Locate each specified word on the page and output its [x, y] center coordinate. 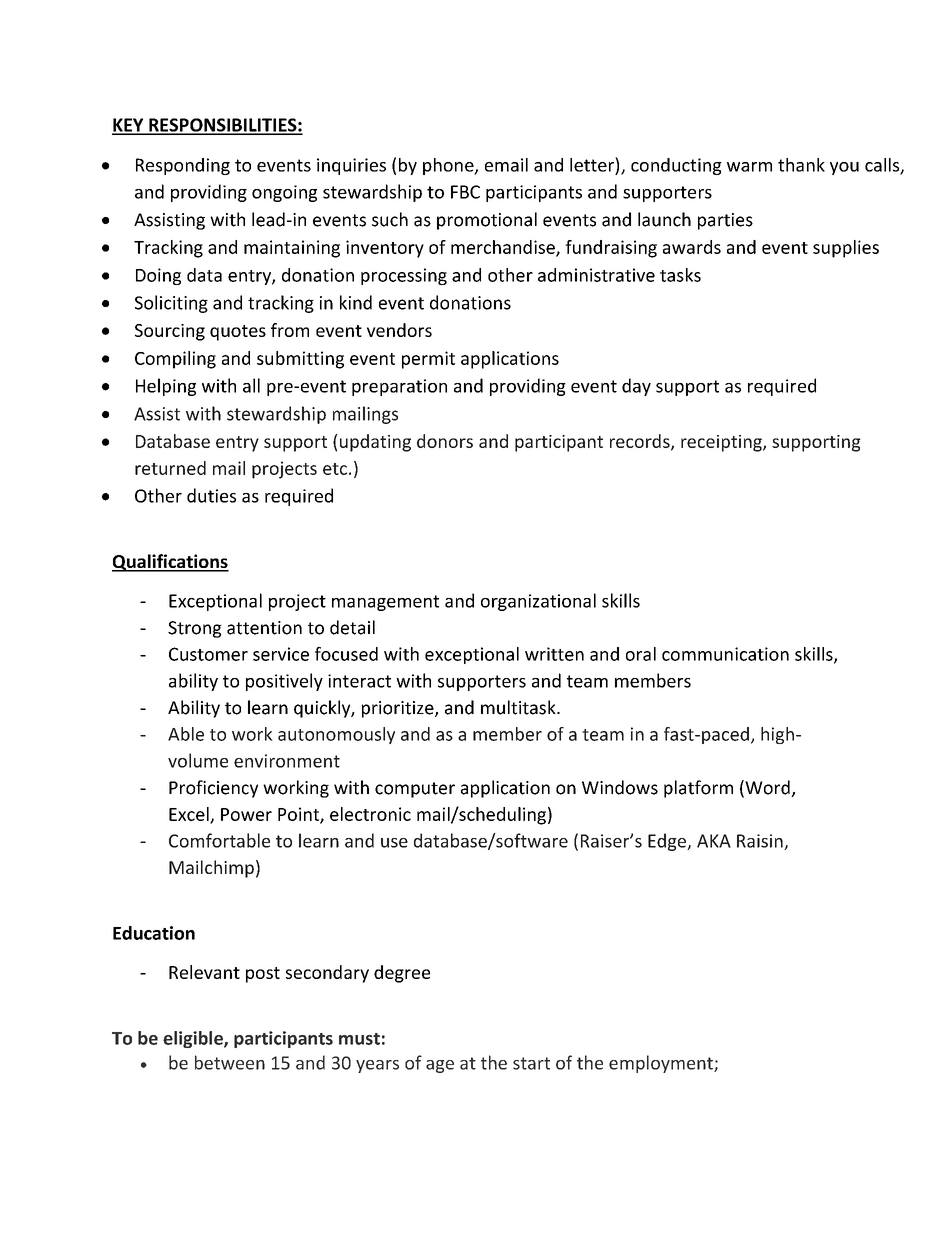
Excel [190, 815]
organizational [538, 602]
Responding [183, 166]
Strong [195, 629]
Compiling [175, 360]
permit [428, 360]
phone [449, 166]
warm [749, 167]
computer [415, 790]
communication [725, 654]
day [636, 387]
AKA [714, 841]
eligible [194, 1039]
